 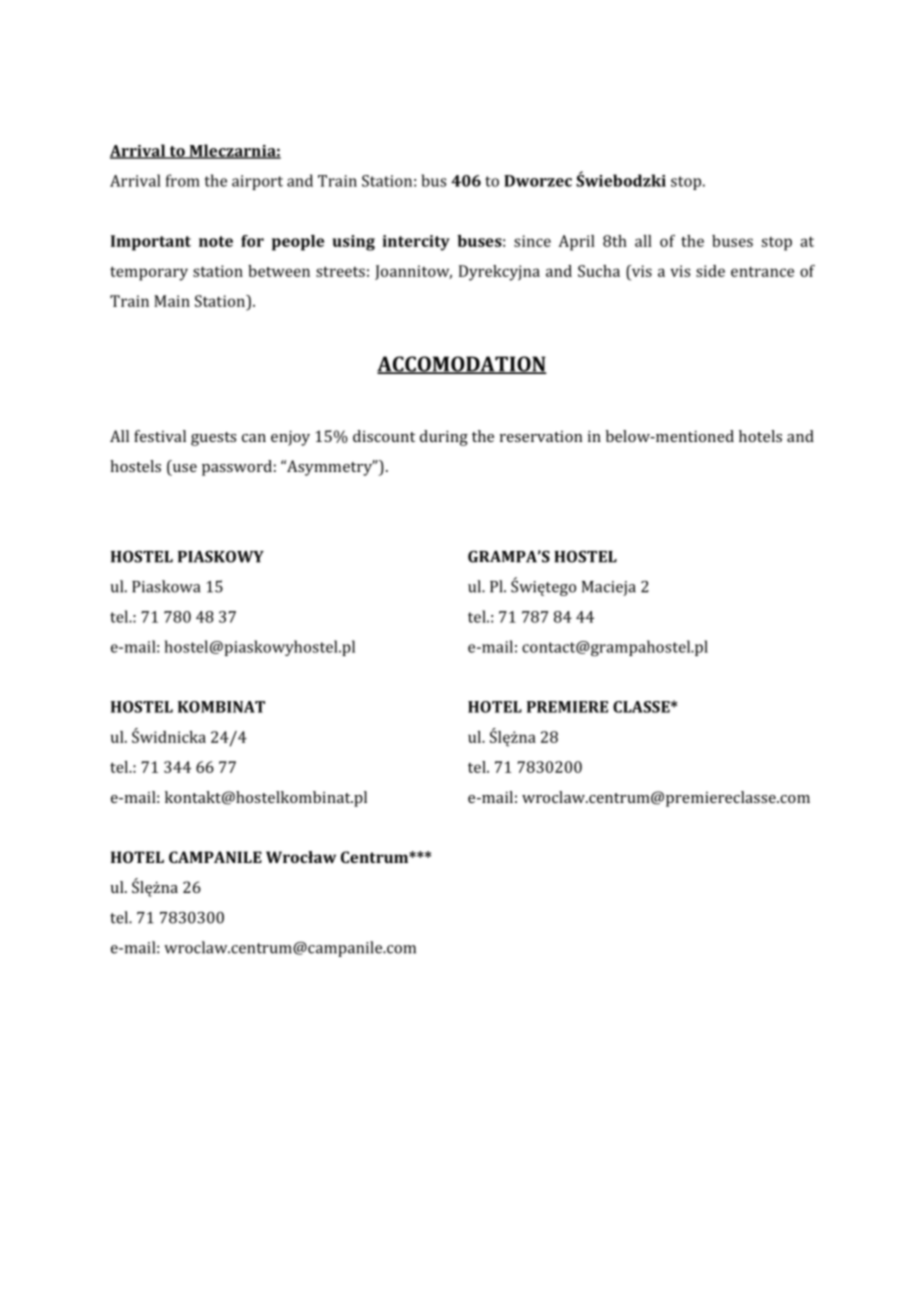 I want to click on side, so click(x=710, y=271).
